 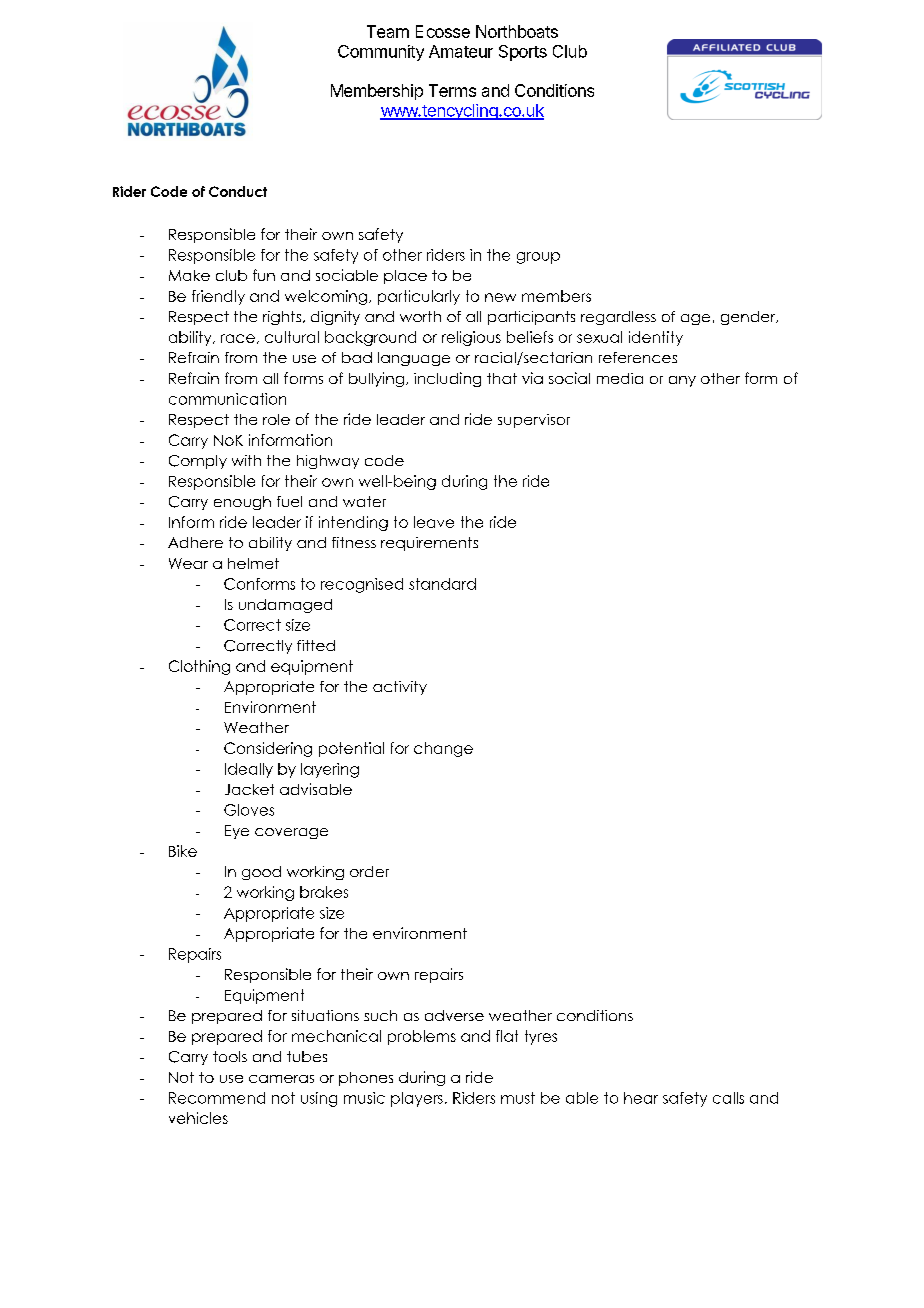 What do you see at coordinates (500, 297) in the image?
I see `new` at bounding box center [500, 297].
